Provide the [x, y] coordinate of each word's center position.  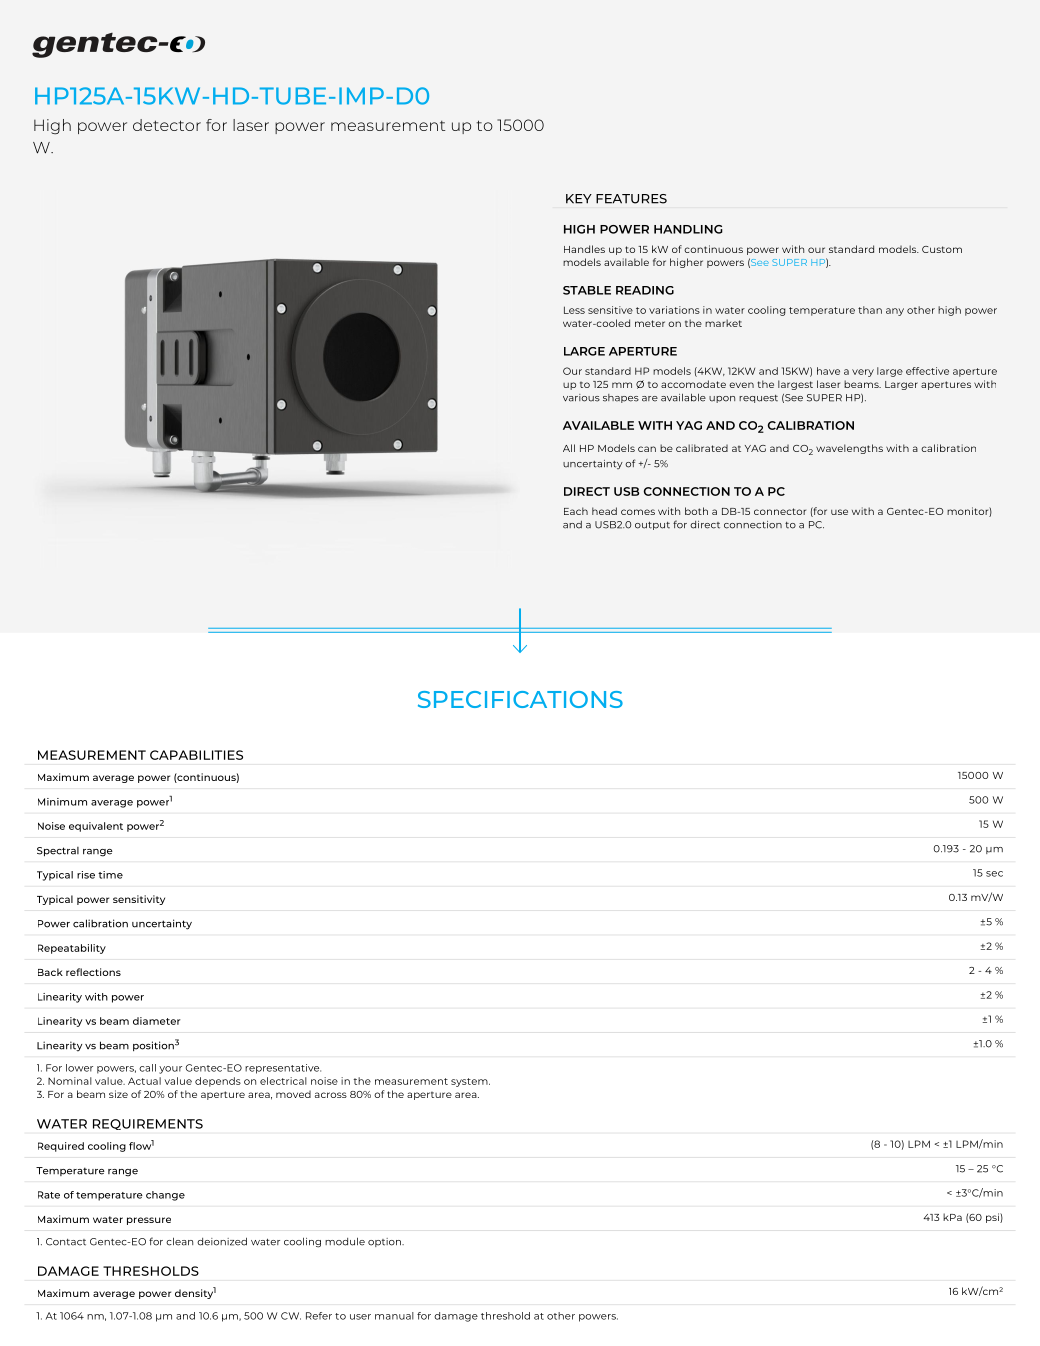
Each [576, 511]
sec [994, 874]
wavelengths [849, 449]
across [331, 1095]
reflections [93, 972]
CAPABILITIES [196, 755]
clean [179, 1241]
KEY [579, 199]
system [470, 1082]
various [581, 398]
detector [167, 125]
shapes [621, 398]
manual [394, 1316]
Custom [942, 249]
